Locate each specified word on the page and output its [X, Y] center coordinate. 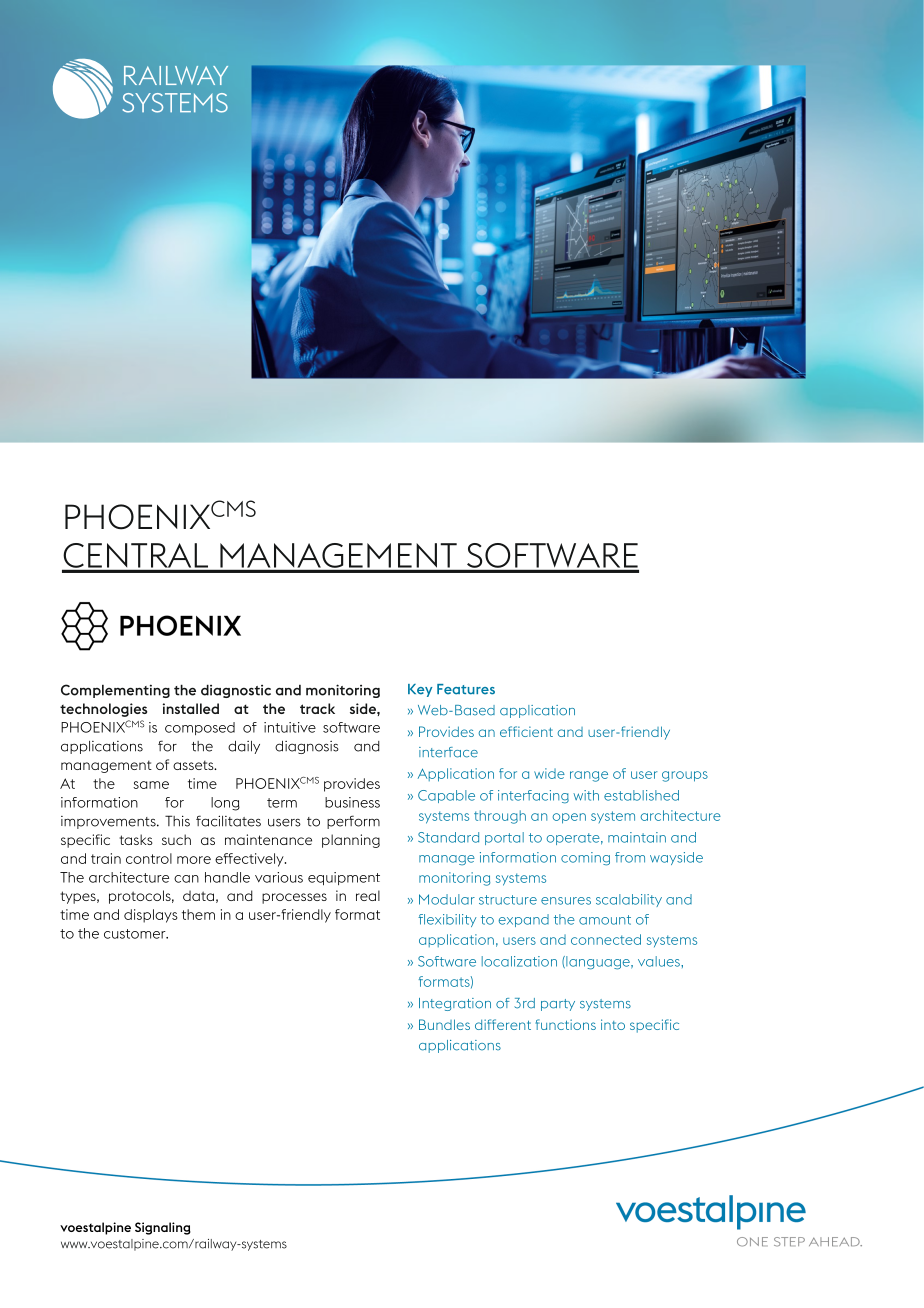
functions [565, 1024]
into [613, 1024]
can [186, 879]
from [630, 857]
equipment [344, 878]
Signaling [163, 1228]
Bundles [444, 1024]
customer [136, 934]
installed [191, 708]
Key [420, 690]
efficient [526, 731]
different [503, 1024]
